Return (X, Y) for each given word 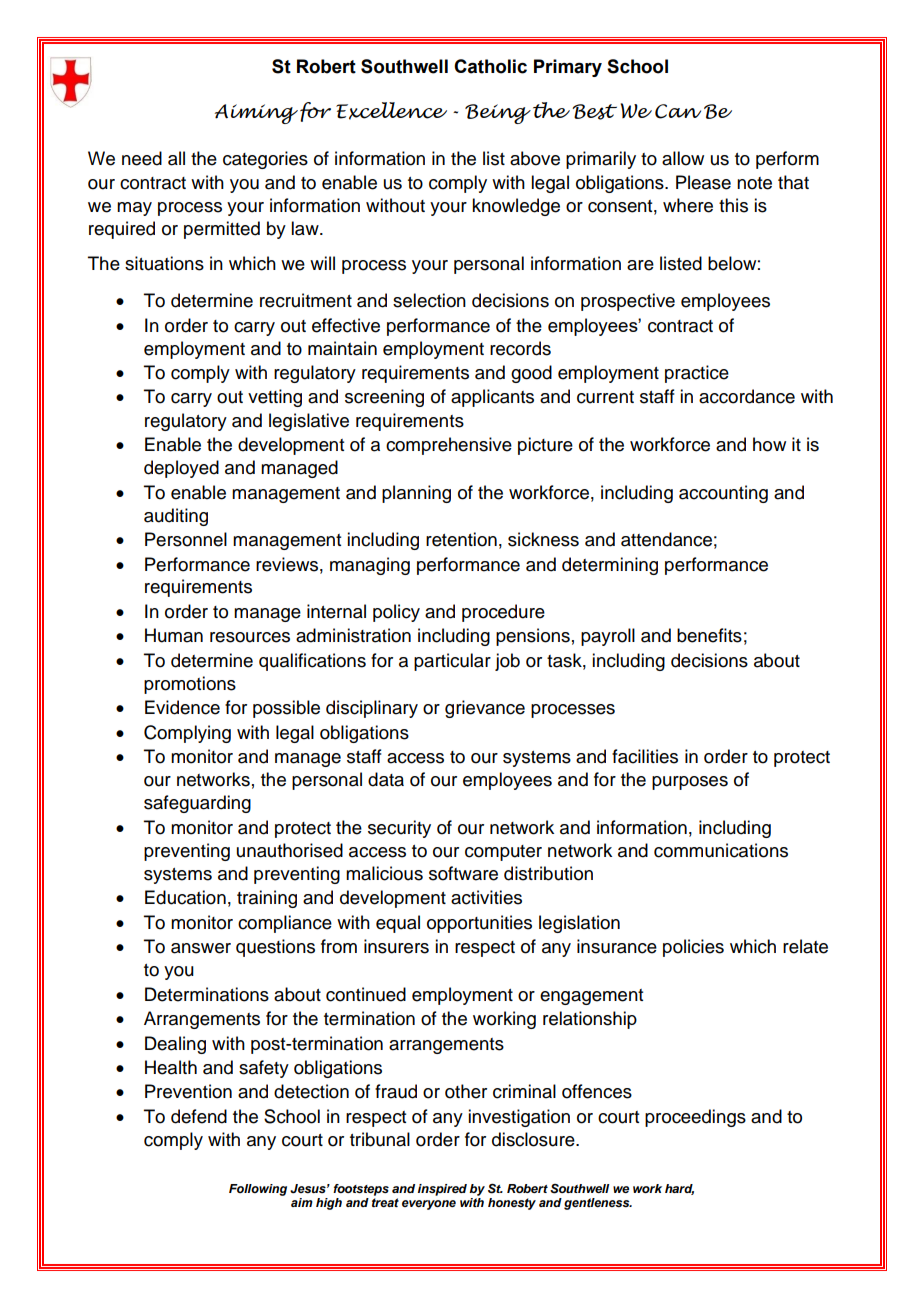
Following (258, 1190)
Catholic (490, 66)
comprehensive (449, 446)
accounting (723, 494)
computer (503, 853)
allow (683, 158)
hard (679, 1189)
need (142, 158)
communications (721, 850)
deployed (181, 469)
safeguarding (197, 804)
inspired (442, 1190)
